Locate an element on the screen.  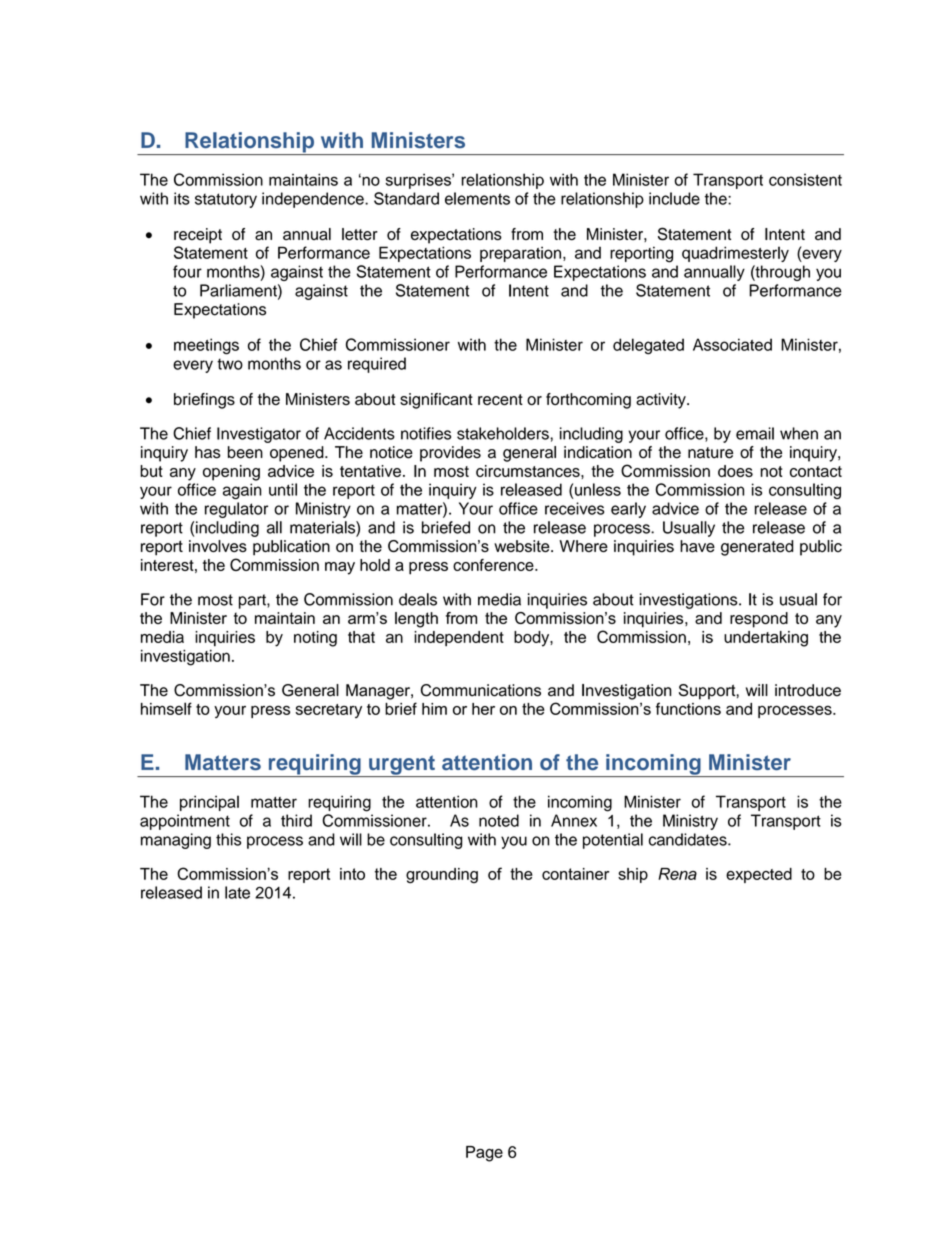
container is located at coordinates (575, 874).
